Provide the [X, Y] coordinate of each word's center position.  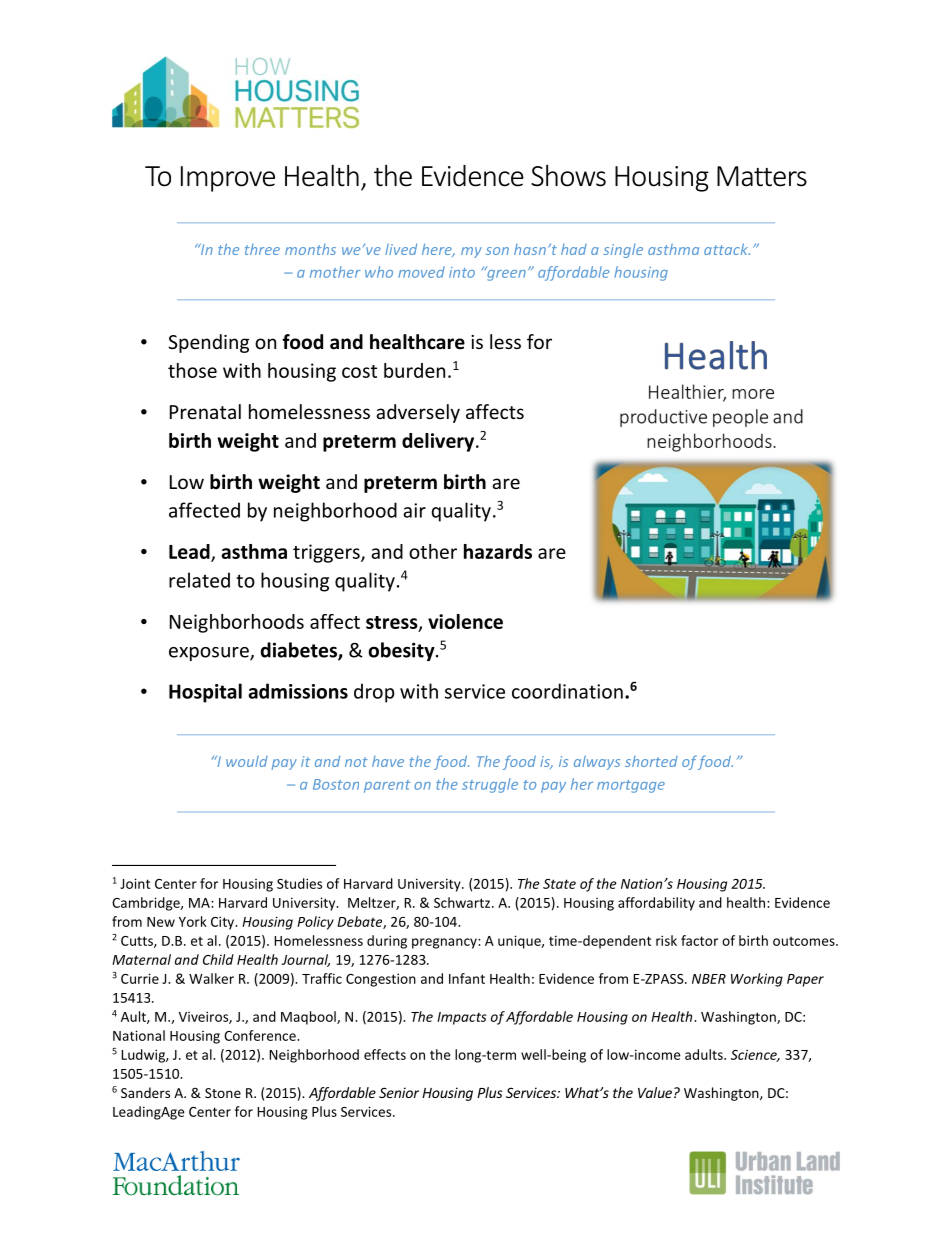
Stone [223, 1093]
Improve [228, 179]
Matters [762, 176]
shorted [651, 761]
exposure [210, 654]
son [497, 251]
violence [465, 621]
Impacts [462, 1018]
